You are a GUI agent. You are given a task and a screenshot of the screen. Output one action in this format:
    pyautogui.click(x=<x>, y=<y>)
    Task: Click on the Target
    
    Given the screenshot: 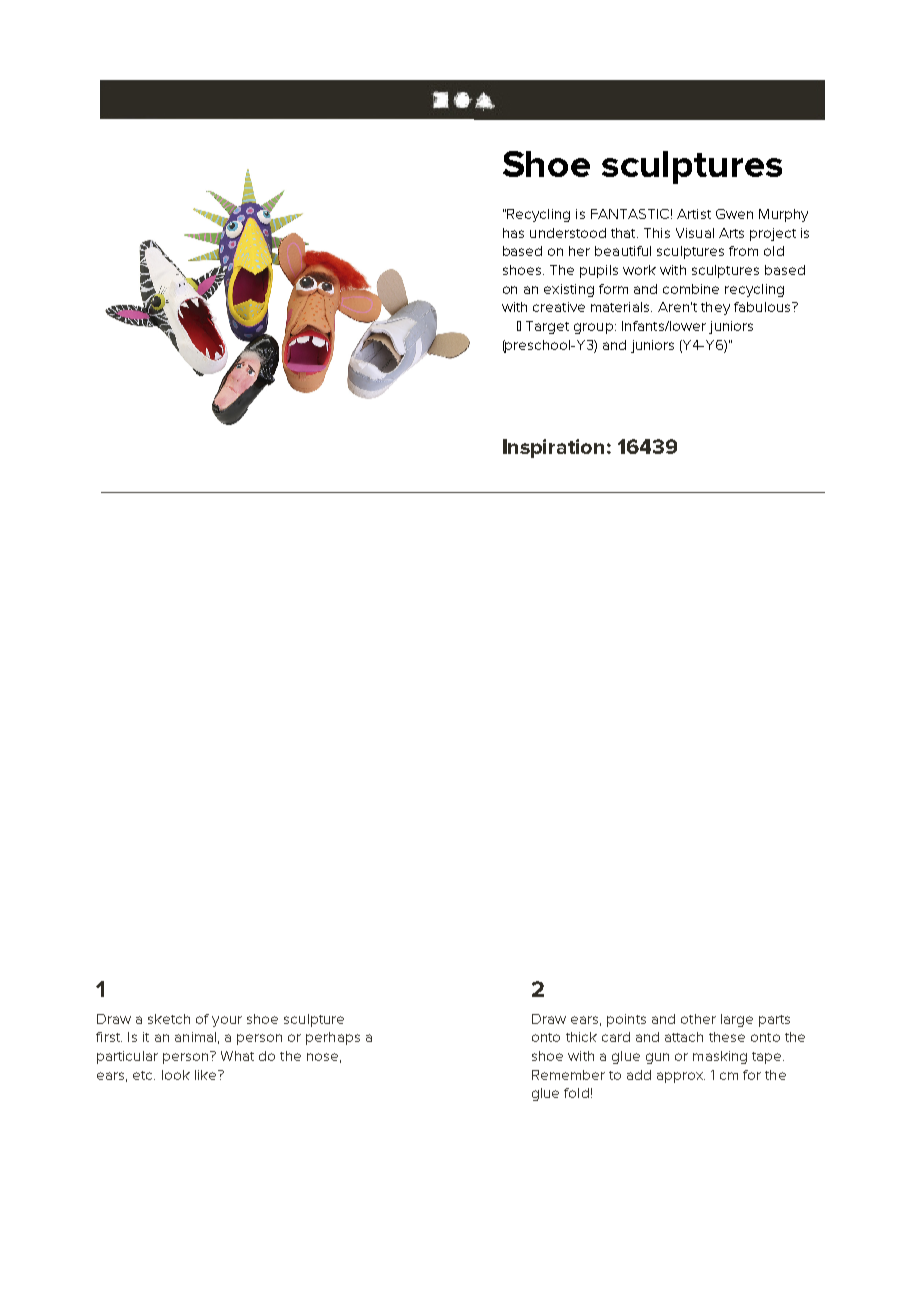 What is the action you would take?
    pyautogui.click(x=547, y=327)
